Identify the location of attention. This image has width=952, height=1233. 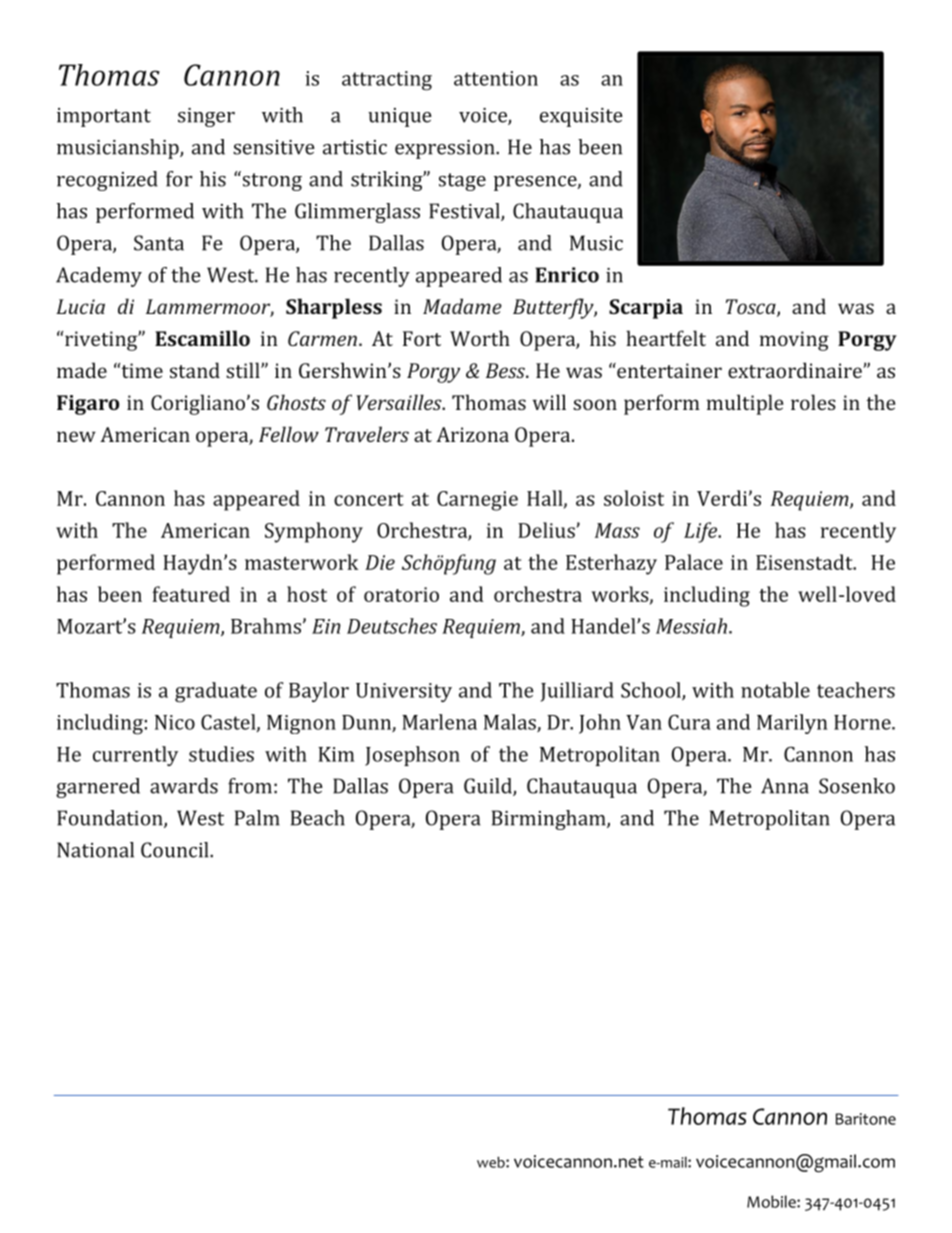
(496, 78).
